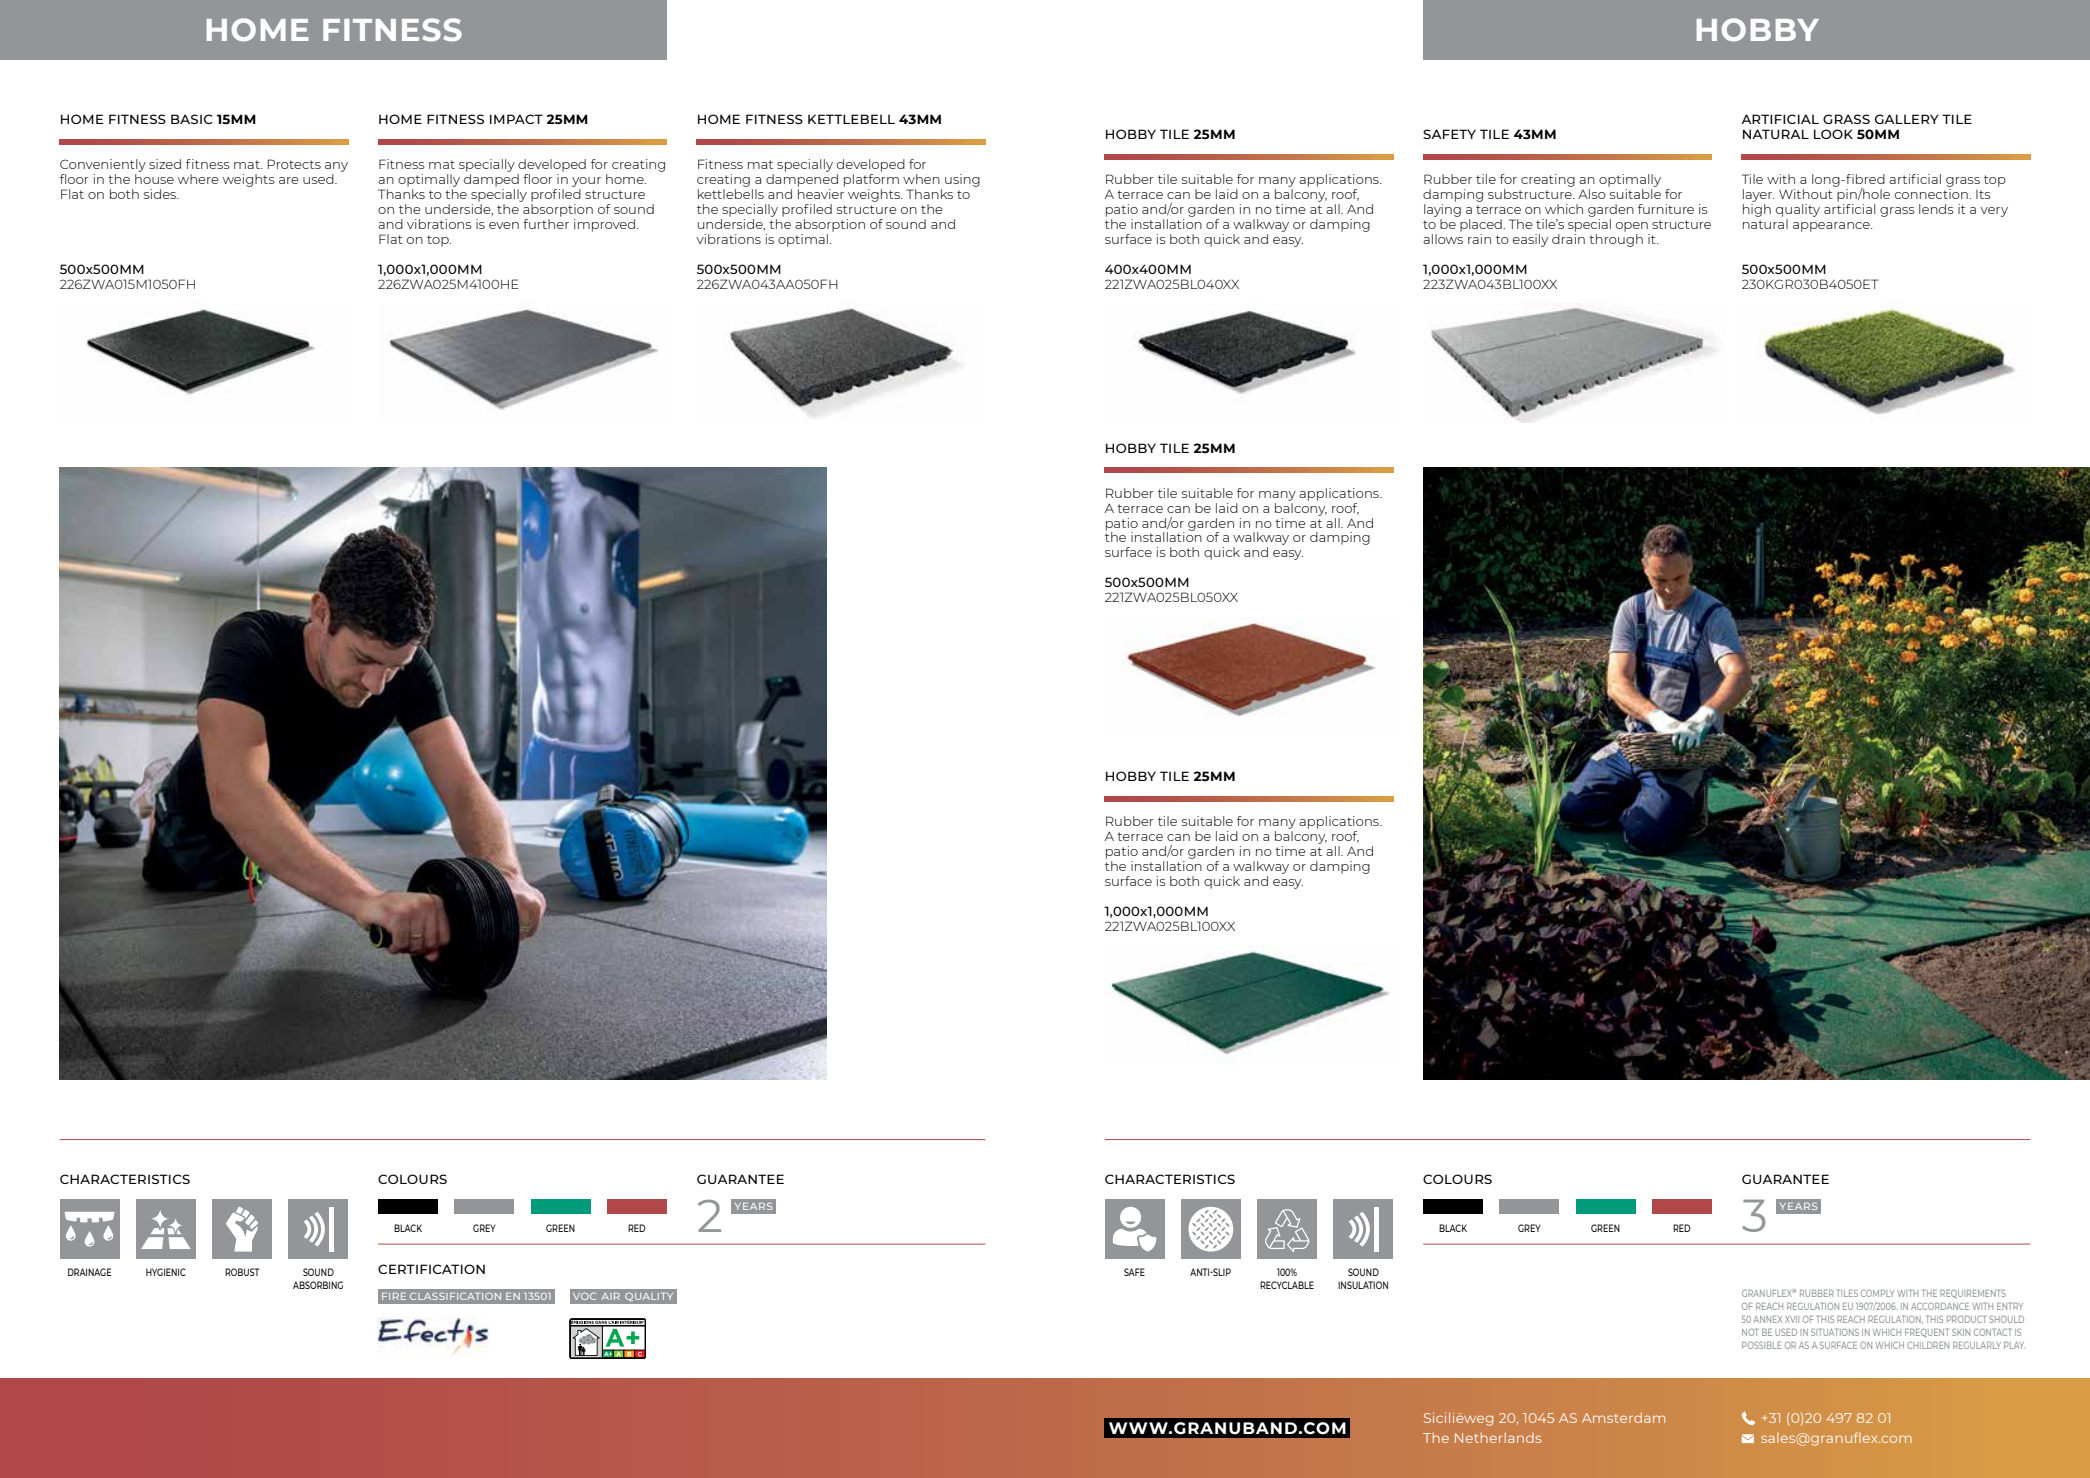 This page has width=2090, height=1478. I want to click on Amsterdam, so click(1623, 1418).
